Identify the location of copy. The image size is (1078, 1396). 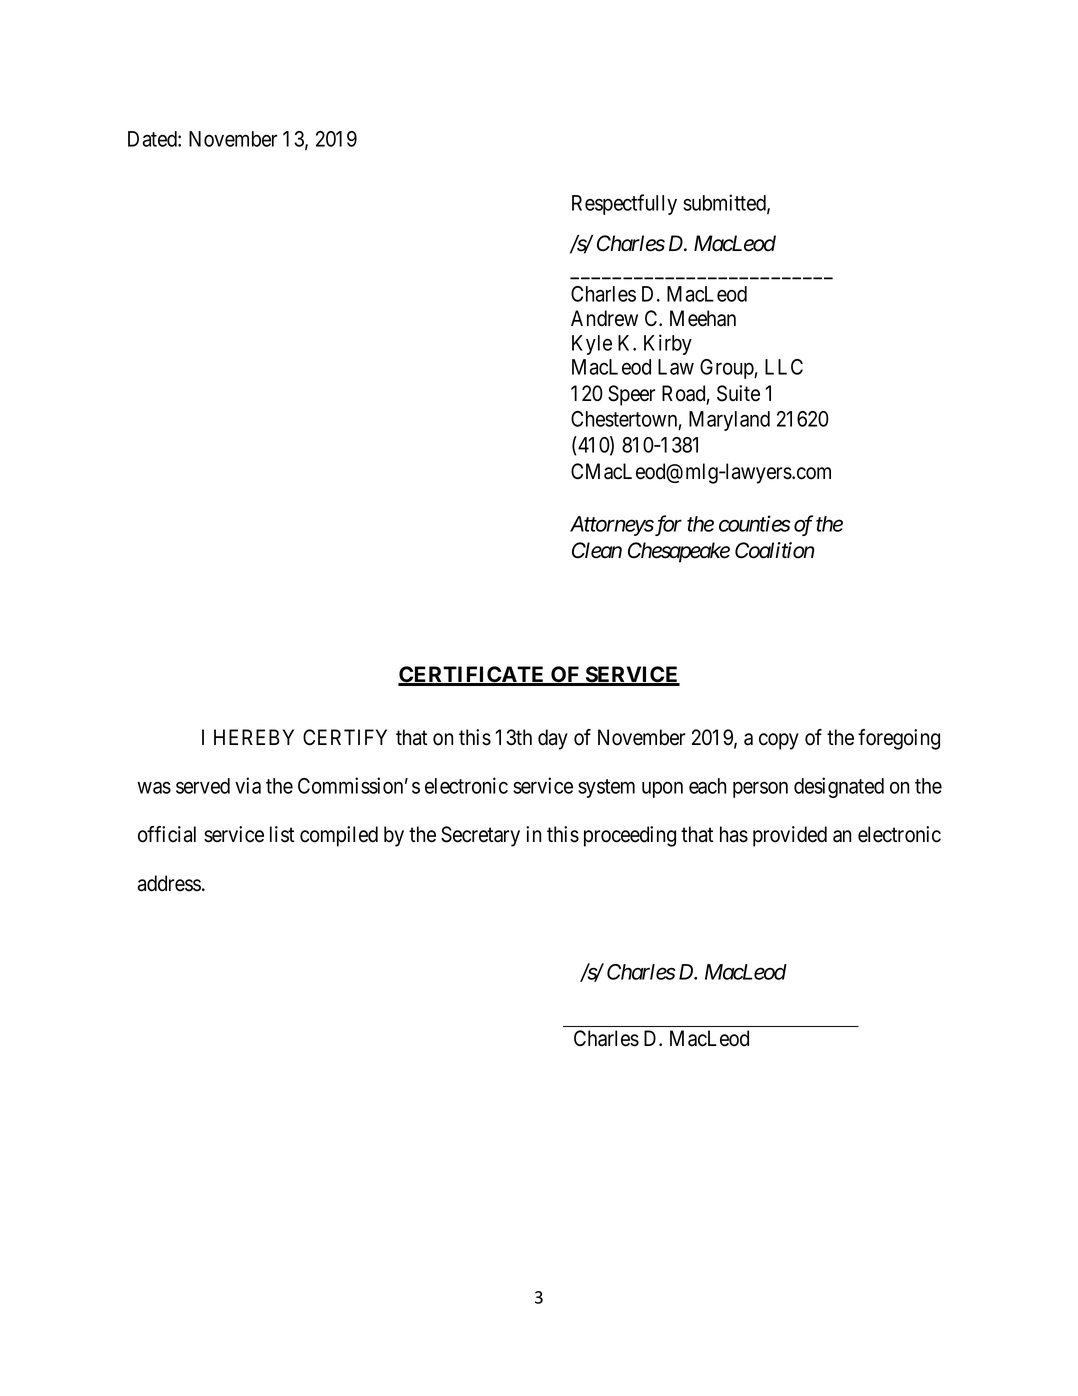
(779, 741).
